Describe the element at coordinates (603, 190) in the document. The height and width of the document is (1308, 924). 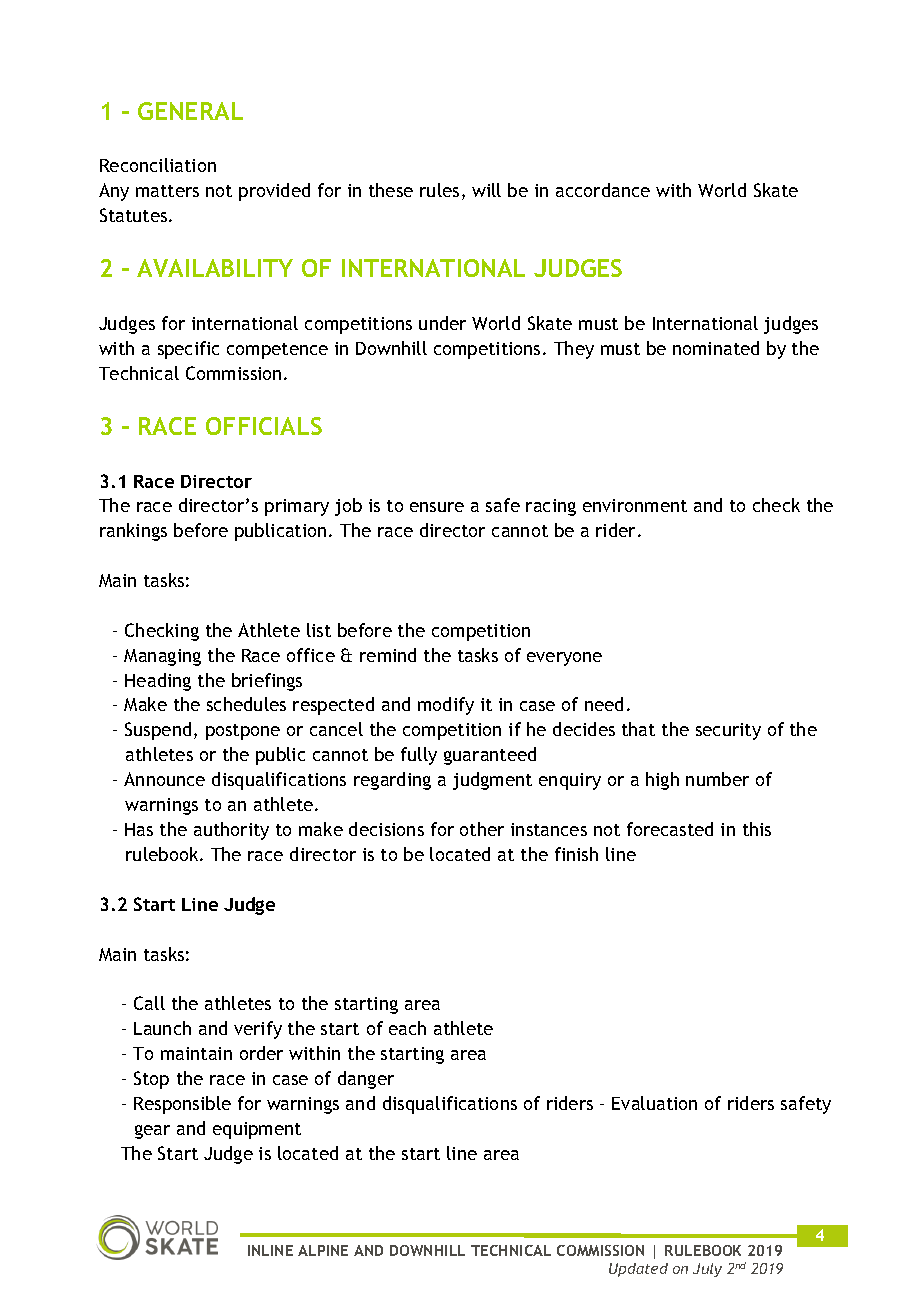
I see `accordance` at that location.
